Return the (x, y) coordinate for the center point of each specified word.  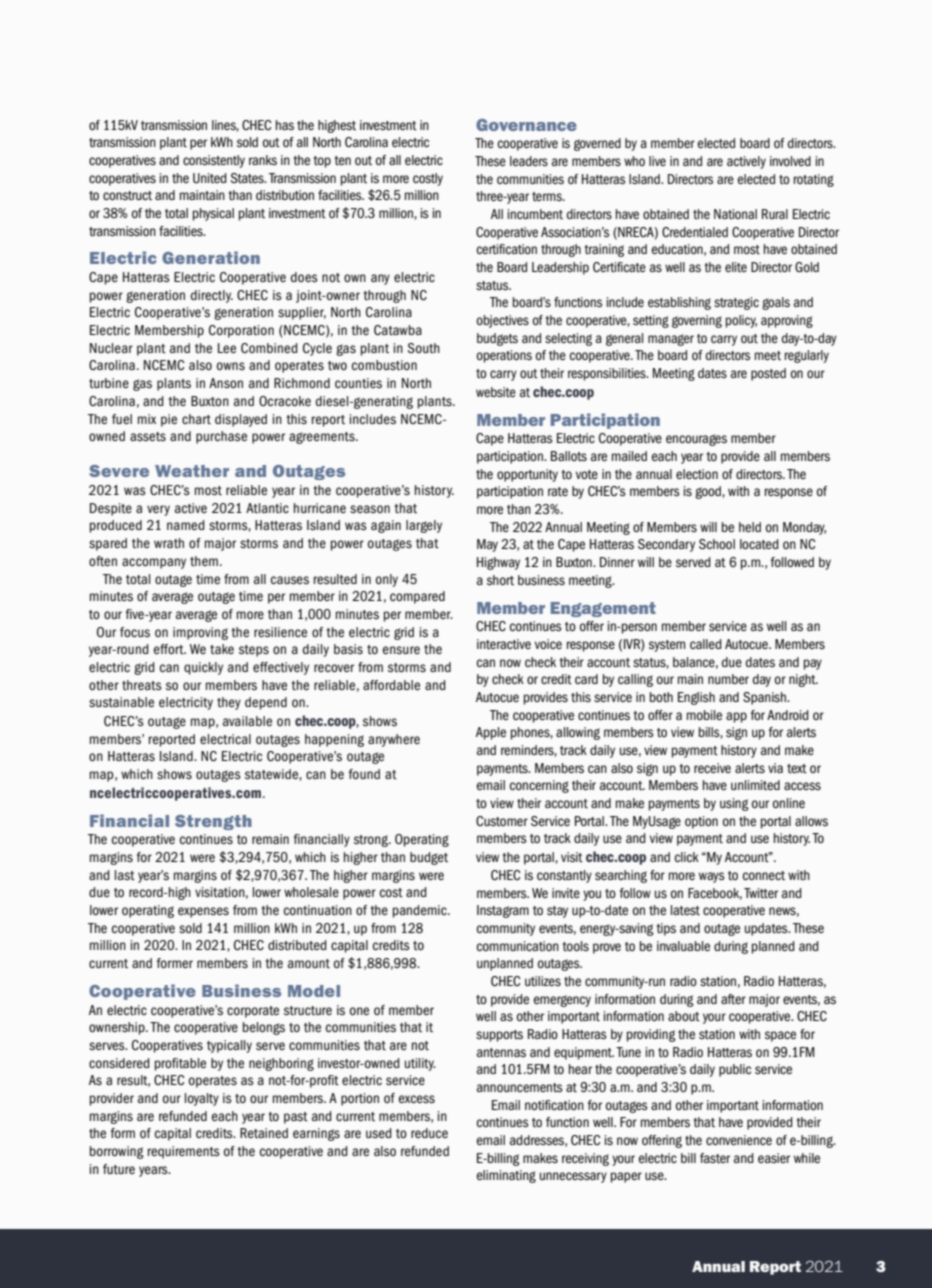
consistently (214, 161)
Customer (502, 821)
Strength (213, 822)
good (709, 492)
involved (790, 161)
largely (424, 526)
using (734, 804)
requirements (184, 1152)
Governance (526, 125)
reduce (429, 1133)
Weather (192, 471)
